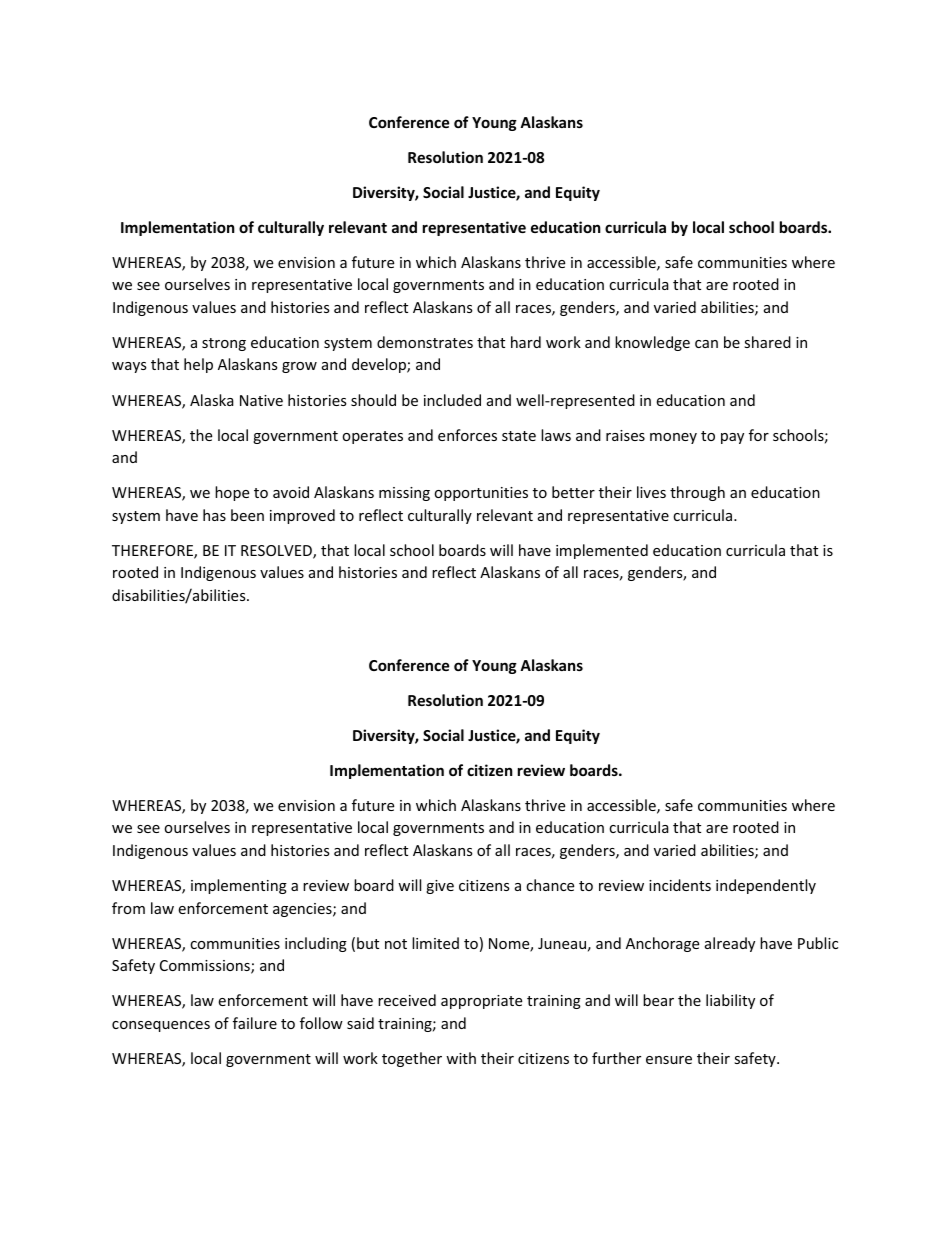 The height and width of the screenshot is (1233, 952). What do you see at coordinates (730, 1001) in the screenshot?
I see `liability` at bounding box center [730, 1001].
